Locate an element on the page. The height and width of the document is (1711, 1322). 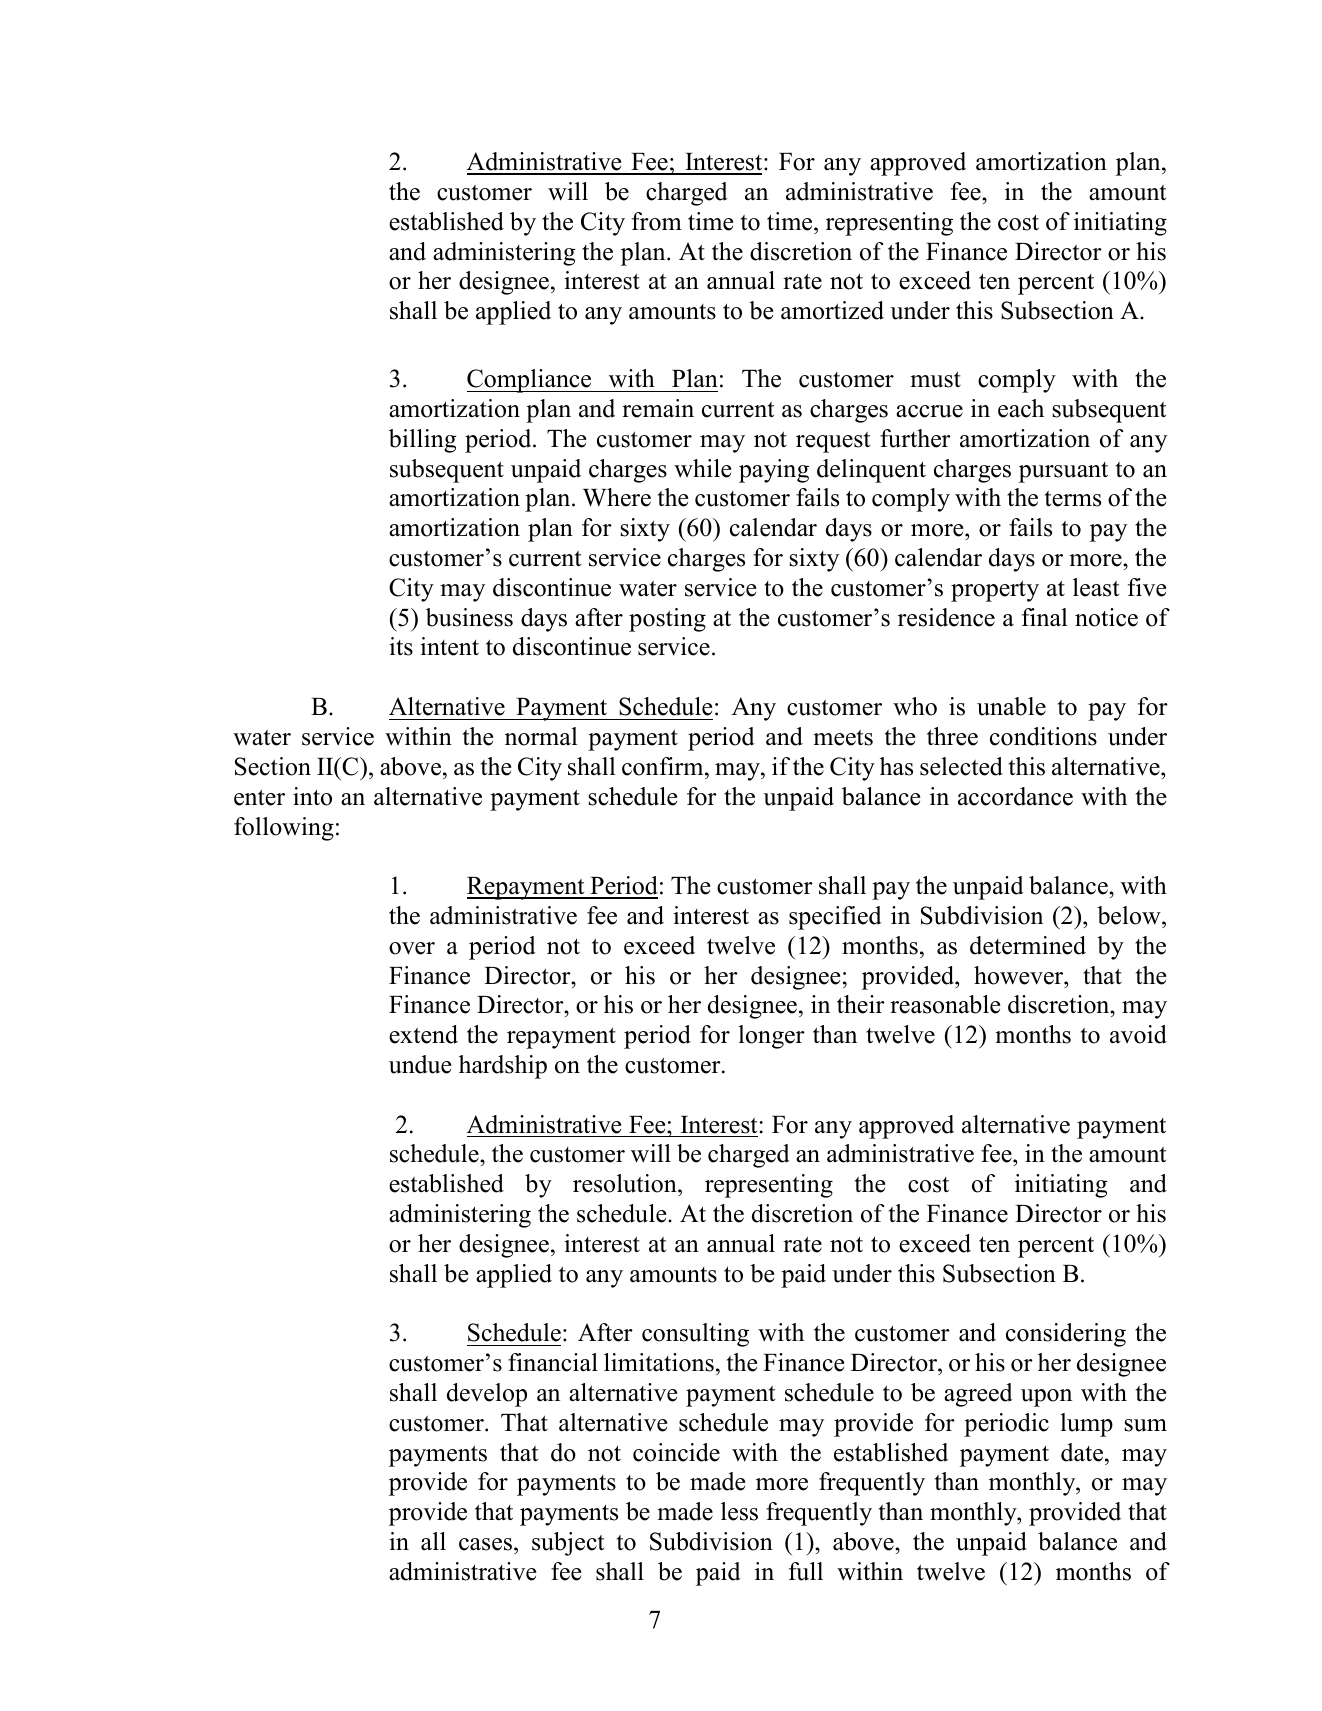
from is located at coordinates (657, 221).
